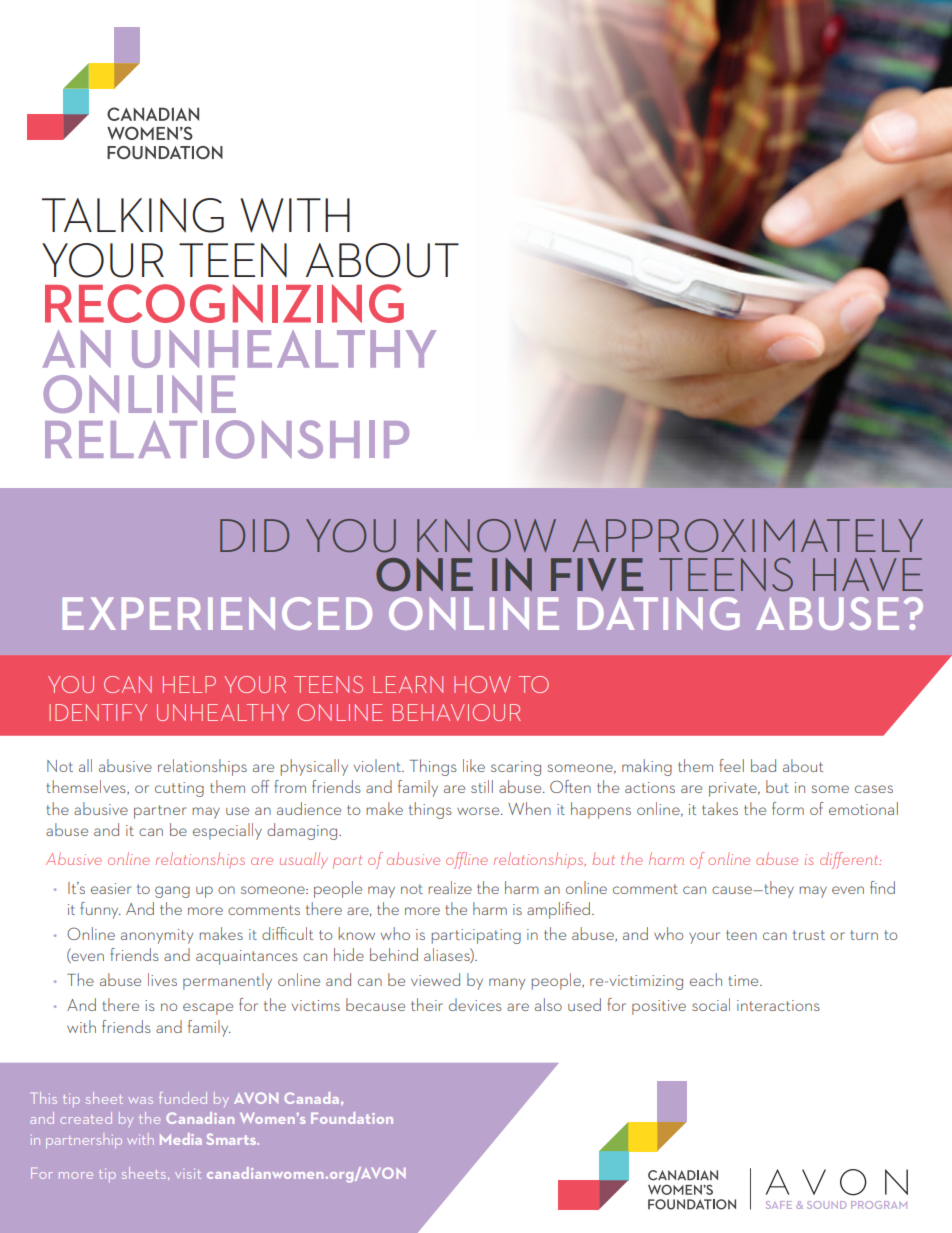  I want to click on APPROXIMATELY, so click(747, 535).
